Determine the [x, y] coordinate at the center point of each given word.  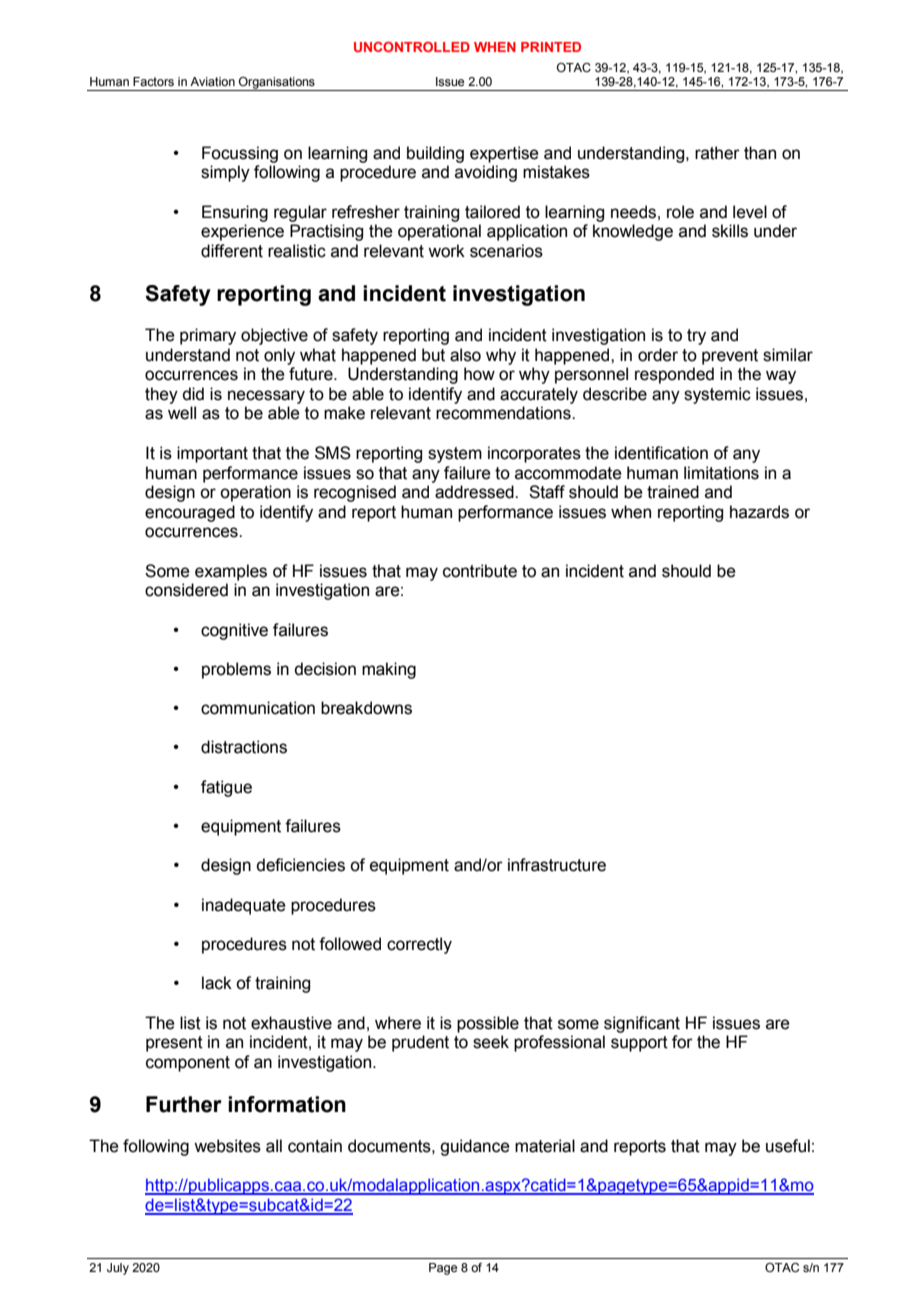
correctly [419, 945]
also [465, 355]
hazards [759, 512]
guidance [475, 1147]
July [118, 1269]
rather [717, 153]
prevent [730, 357]
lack [217, 983]
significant [642, 1024]
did [193, 394]
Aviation [212, 81]
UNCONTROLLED [412, 47]
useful [788, 1146]
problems [236, 670]
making [389, 670]
